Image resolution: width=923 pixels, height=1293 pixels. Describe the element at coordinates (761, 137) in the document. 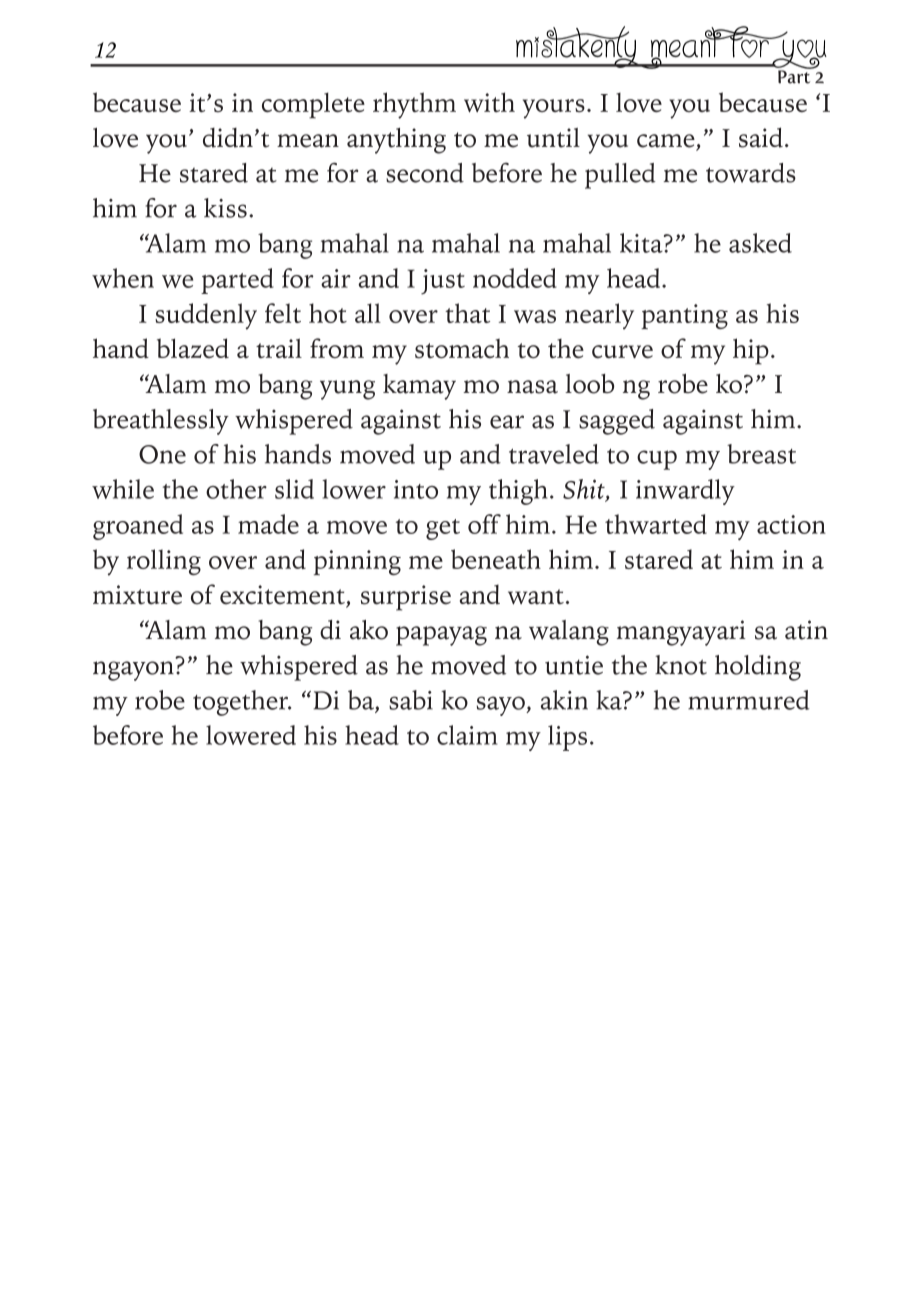

I see `said` at that location.
